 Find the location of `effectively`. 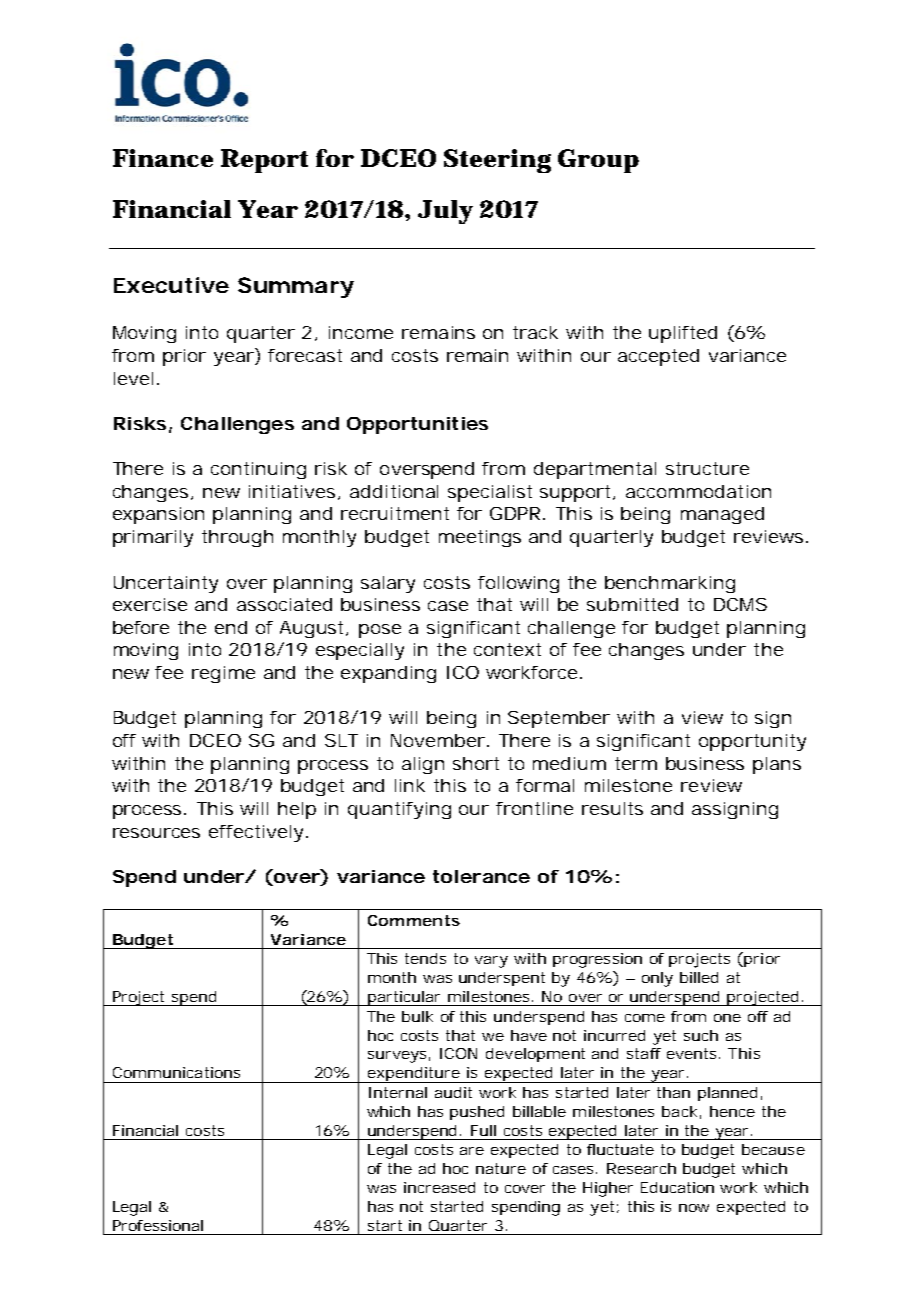

effectively is located at coordinates (258, 833).
